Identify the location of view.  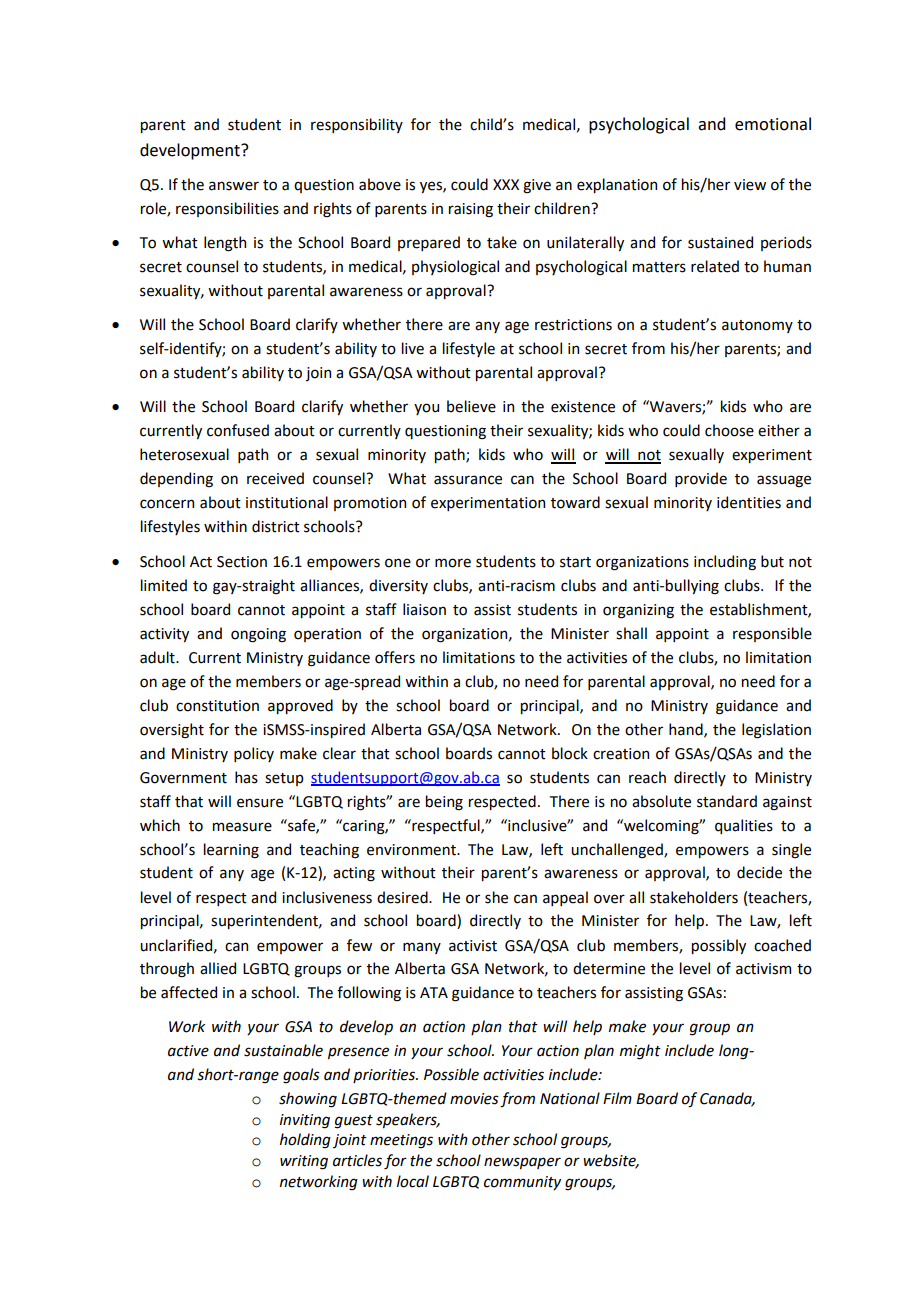
(750, 185).
